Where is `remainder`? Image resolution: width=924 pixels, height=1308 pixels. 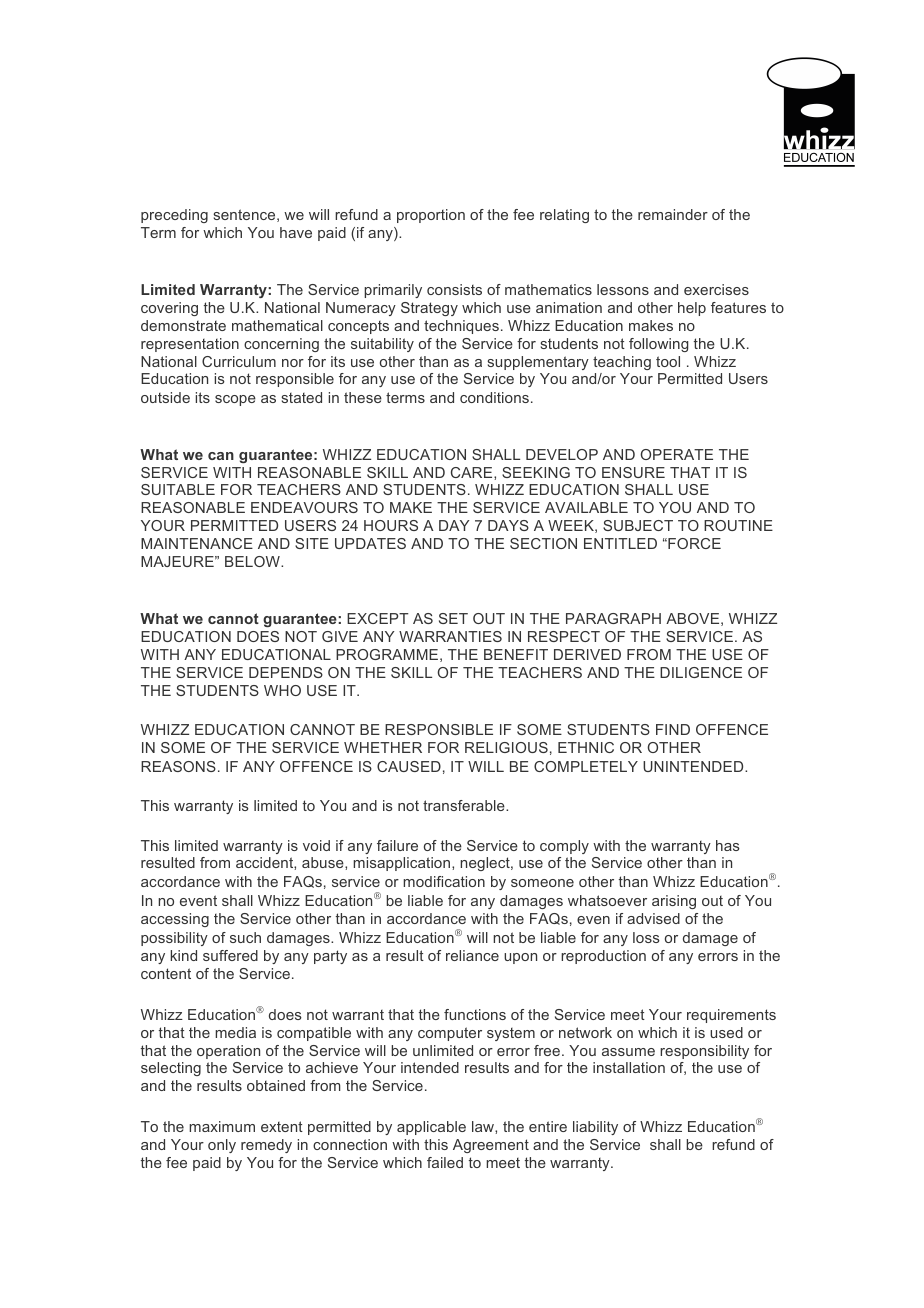
remainder is located at coordinates (673, 214).
